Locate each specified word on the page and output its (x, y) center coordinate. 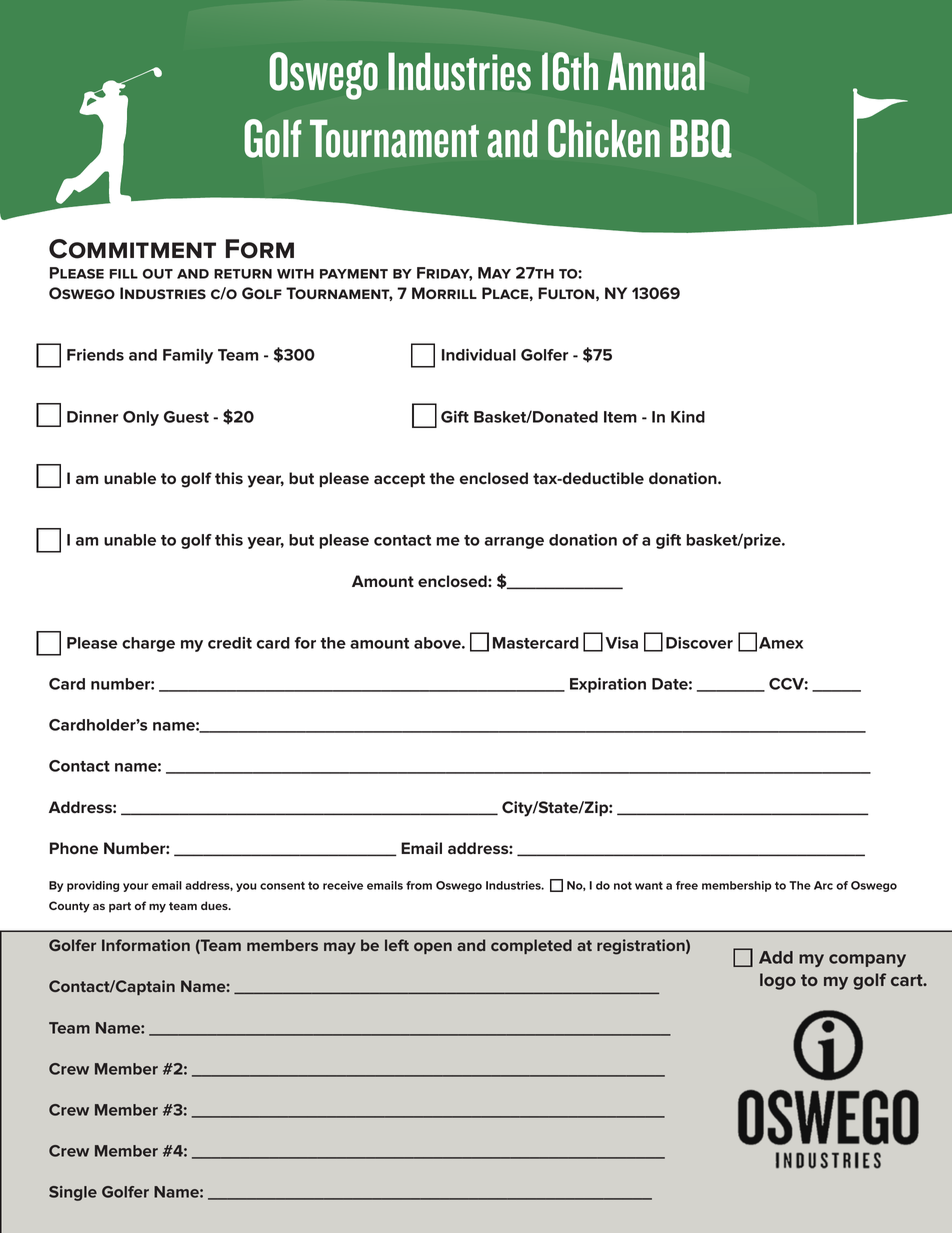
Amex (781, 643)
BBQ (701, 138)
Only (141, 418)
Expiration (608, 685)
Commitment (132, 249)
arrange (514, 543)
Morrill (444, 293)
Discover (699, 643)
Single (73, 1193)
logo (778, 981)
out (158, 274)
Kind (688, 417)
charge (148, 644)
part (120, 907)
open (433, 948)
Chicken (604, 138)
